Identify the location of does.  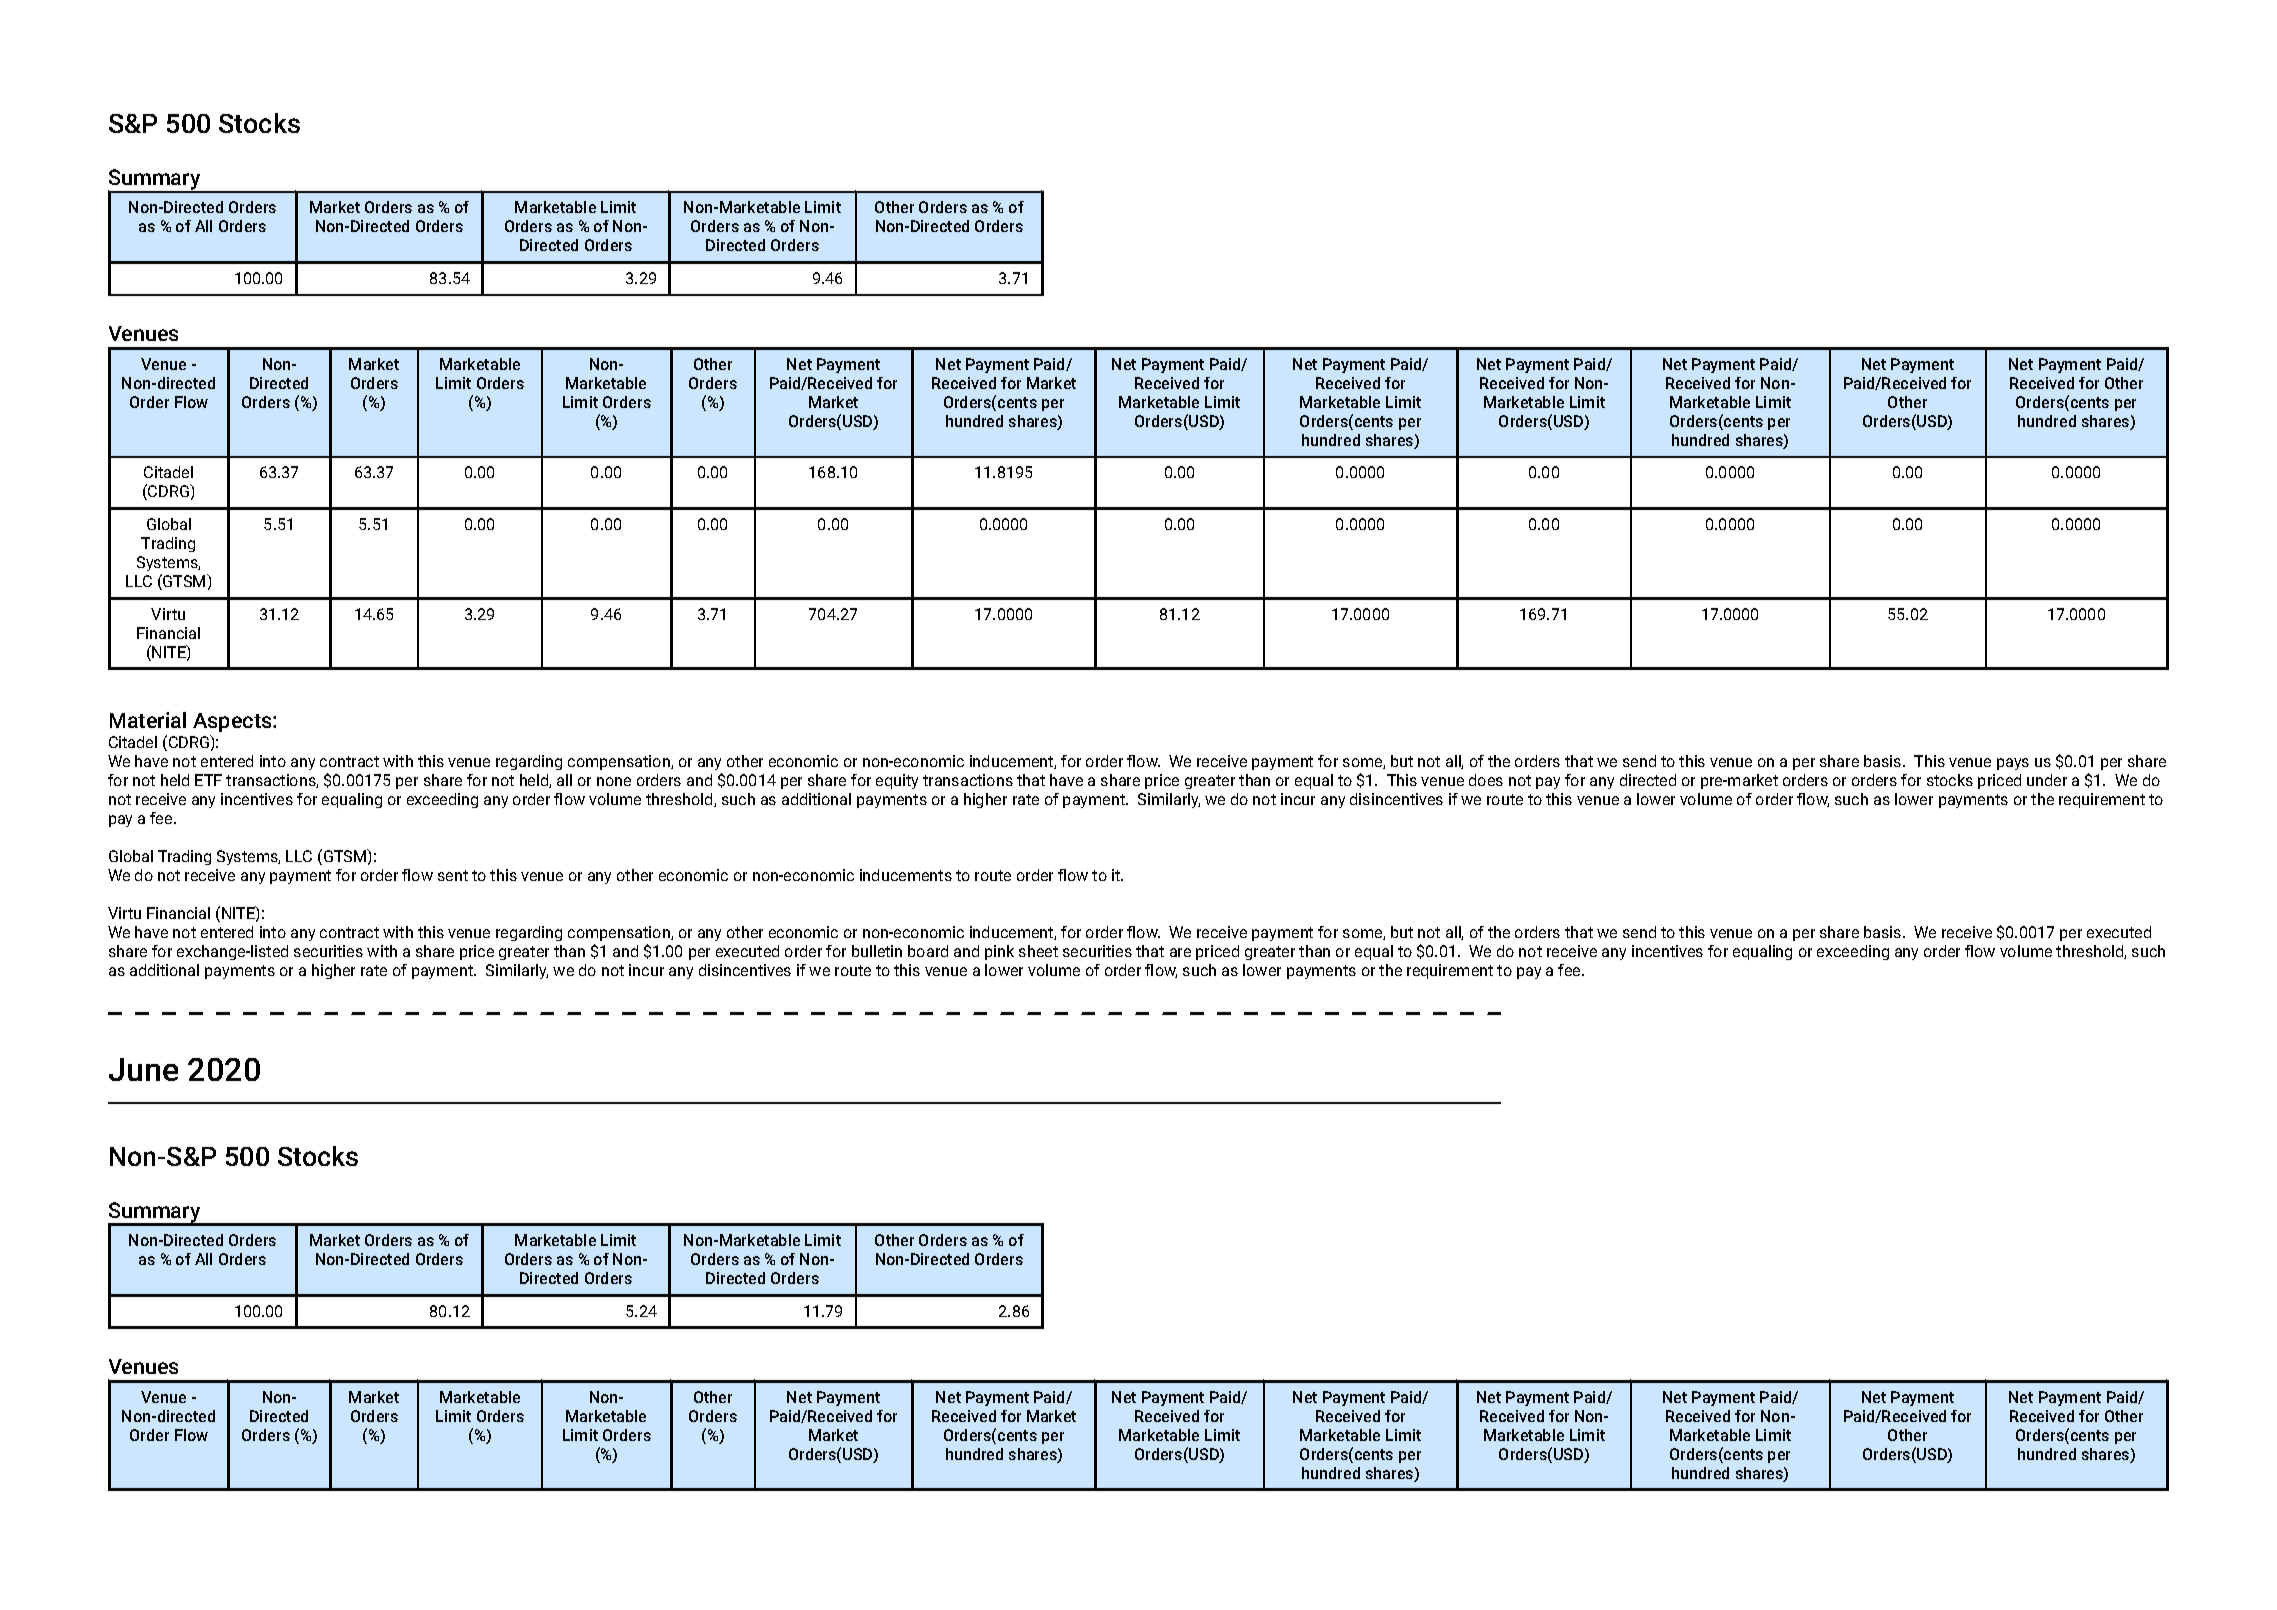
(1486, 780).
